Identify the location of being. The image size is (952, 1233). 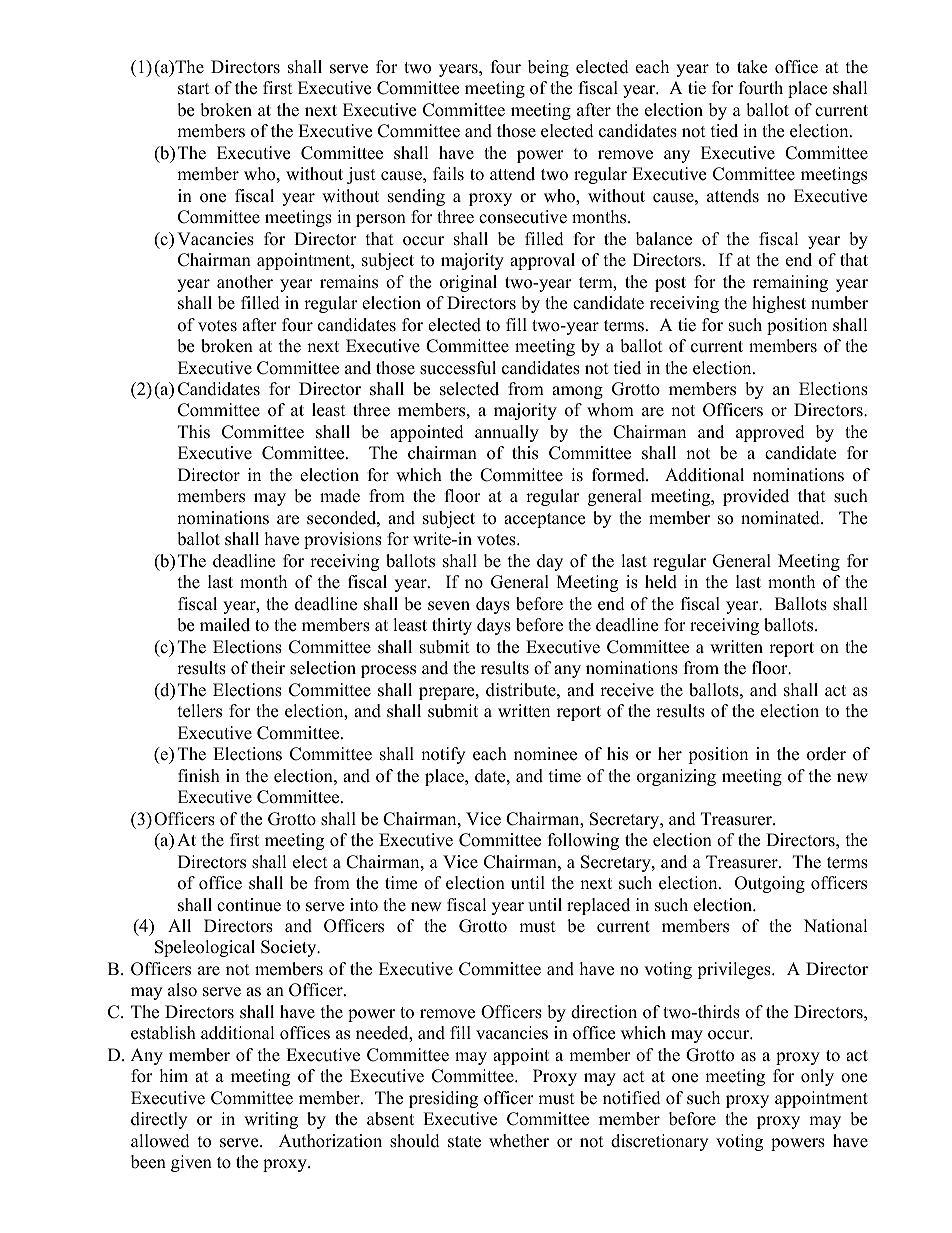
(548, 68).
